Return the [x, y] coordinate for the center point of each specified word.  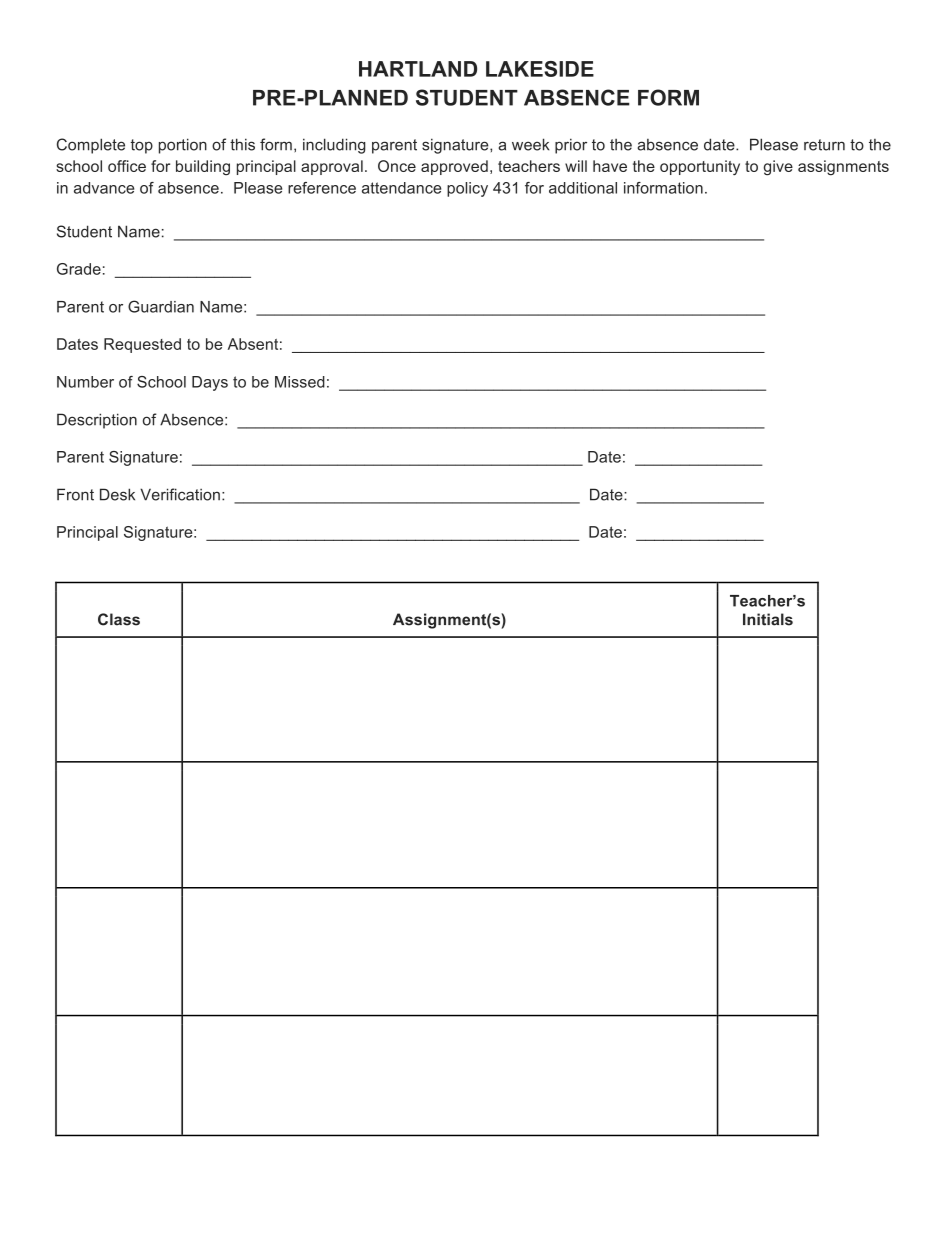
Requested [142, 345]
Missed [300, 382]
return [824, 145]
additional [583, 188]
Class [119, 619]
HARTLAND [418, 69]
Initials [768, 619]
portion [183, 146]
